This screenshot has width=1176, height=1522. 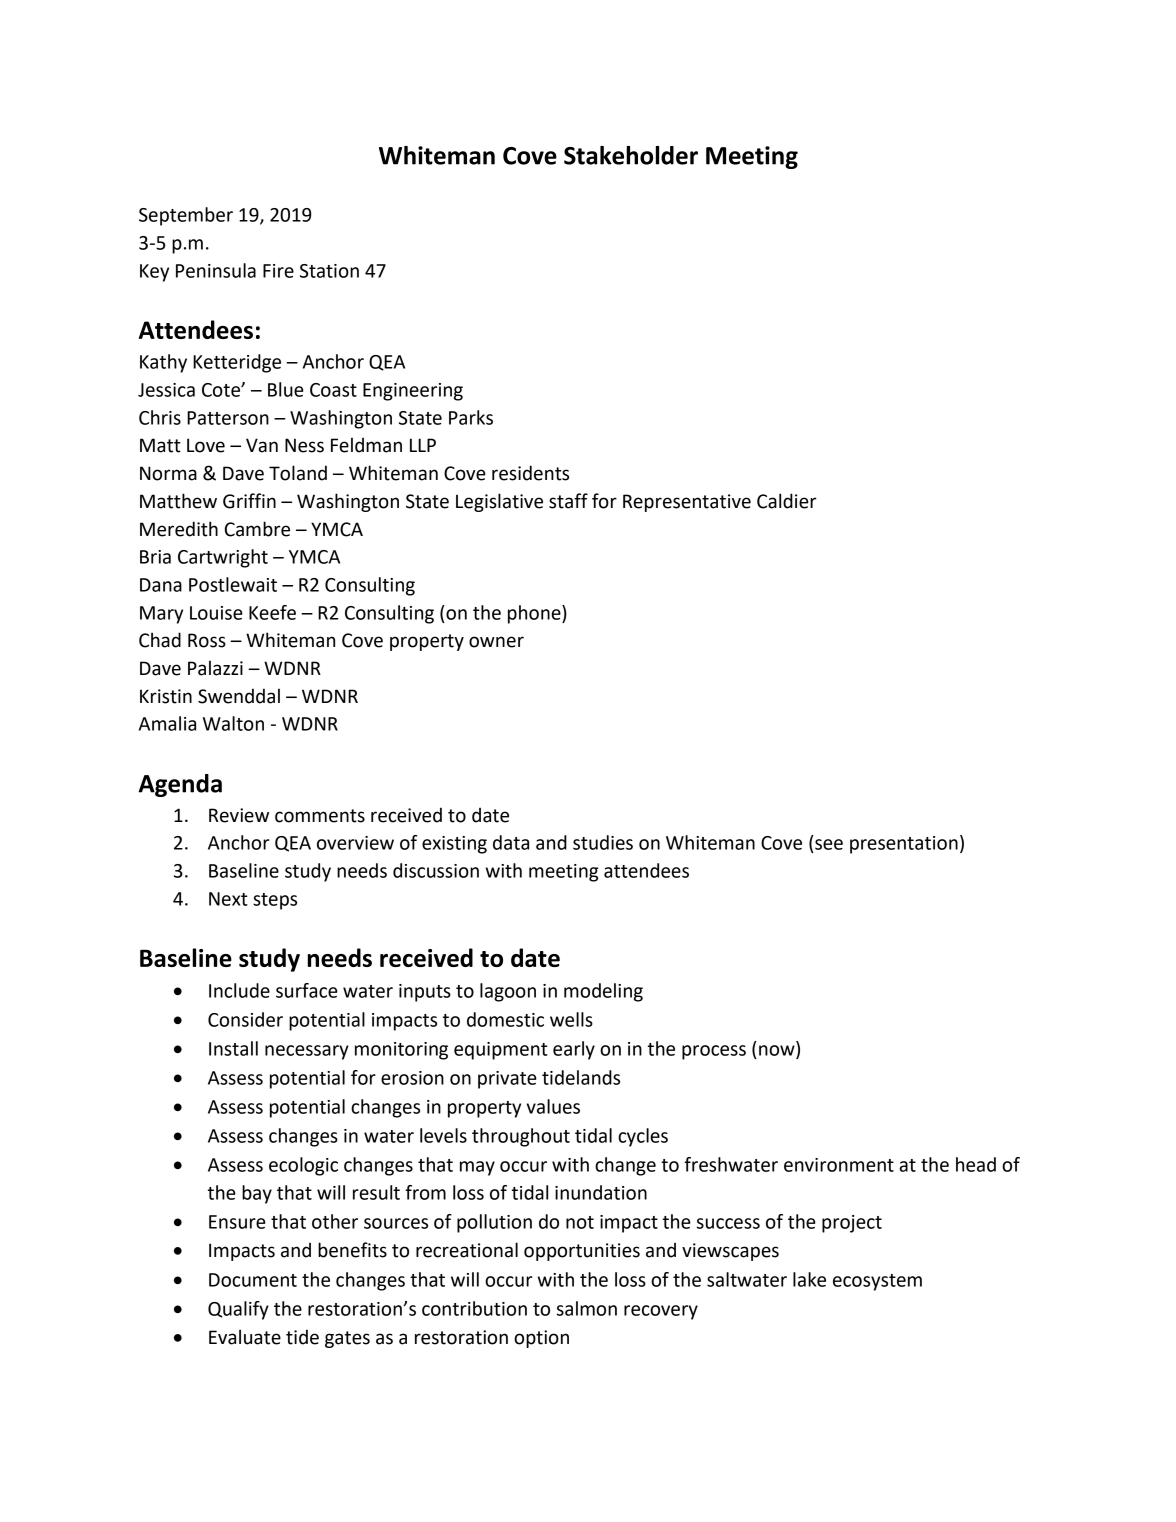 What do you see at coordinates (238, 1310) in the screenshot?
I see `Qualify` at bounding box center [238, 1310].
